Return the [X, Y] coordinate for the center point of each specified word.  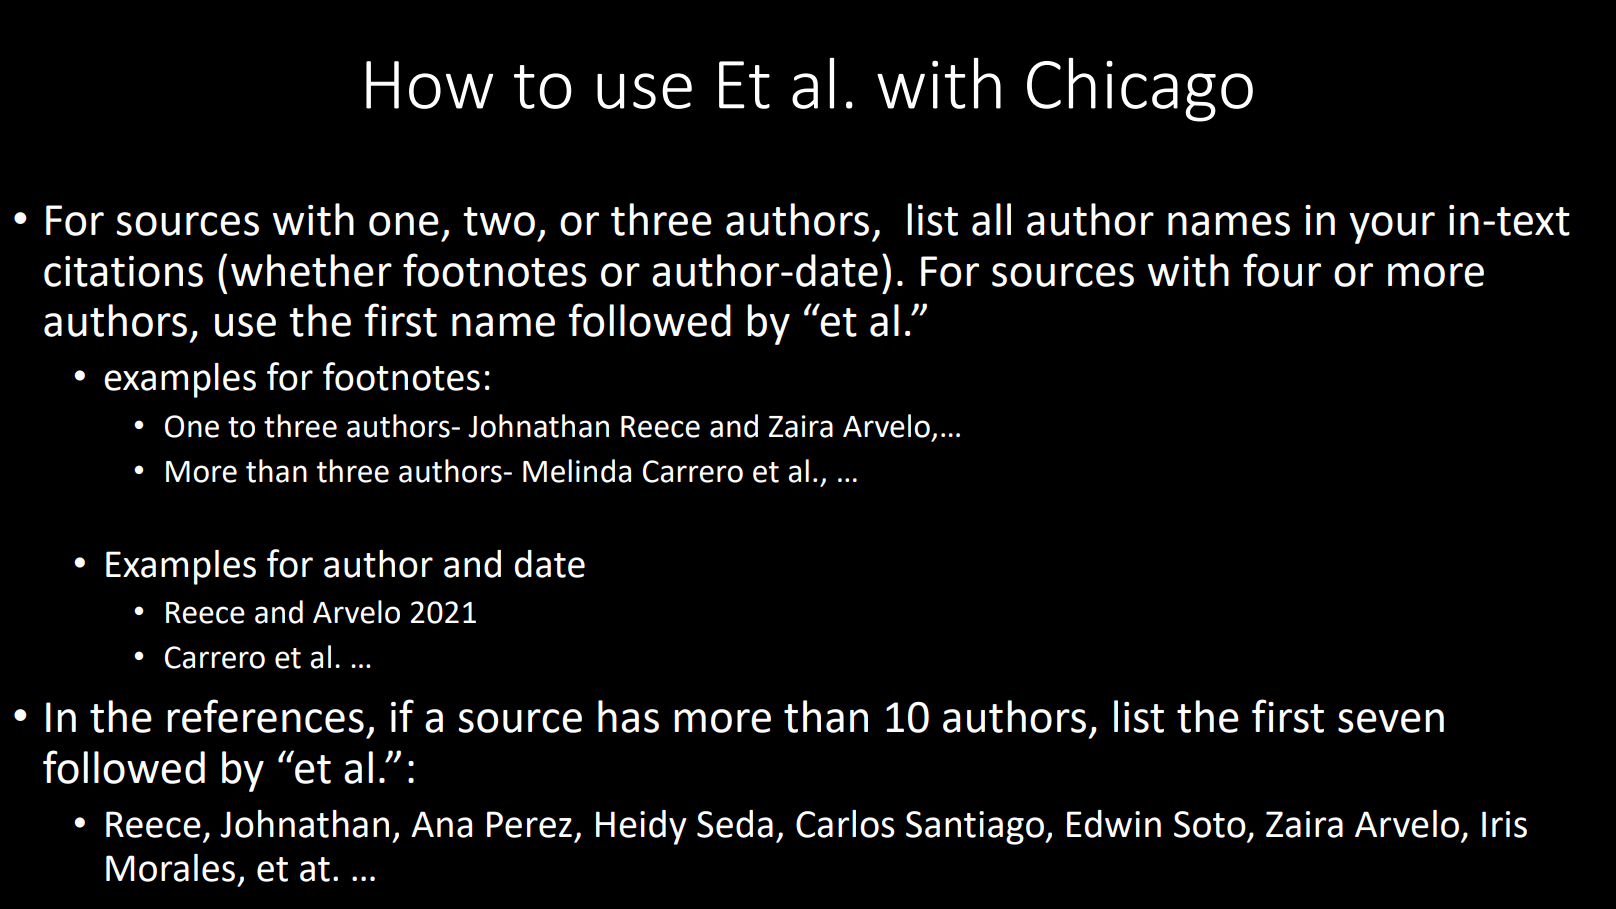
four [1282, 270]
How [429, 85]
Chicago [1140, 89]
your [1392, 228]
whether [311, 270]
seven [1391, 721]
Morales [170, 868]
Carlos [845, 824]
